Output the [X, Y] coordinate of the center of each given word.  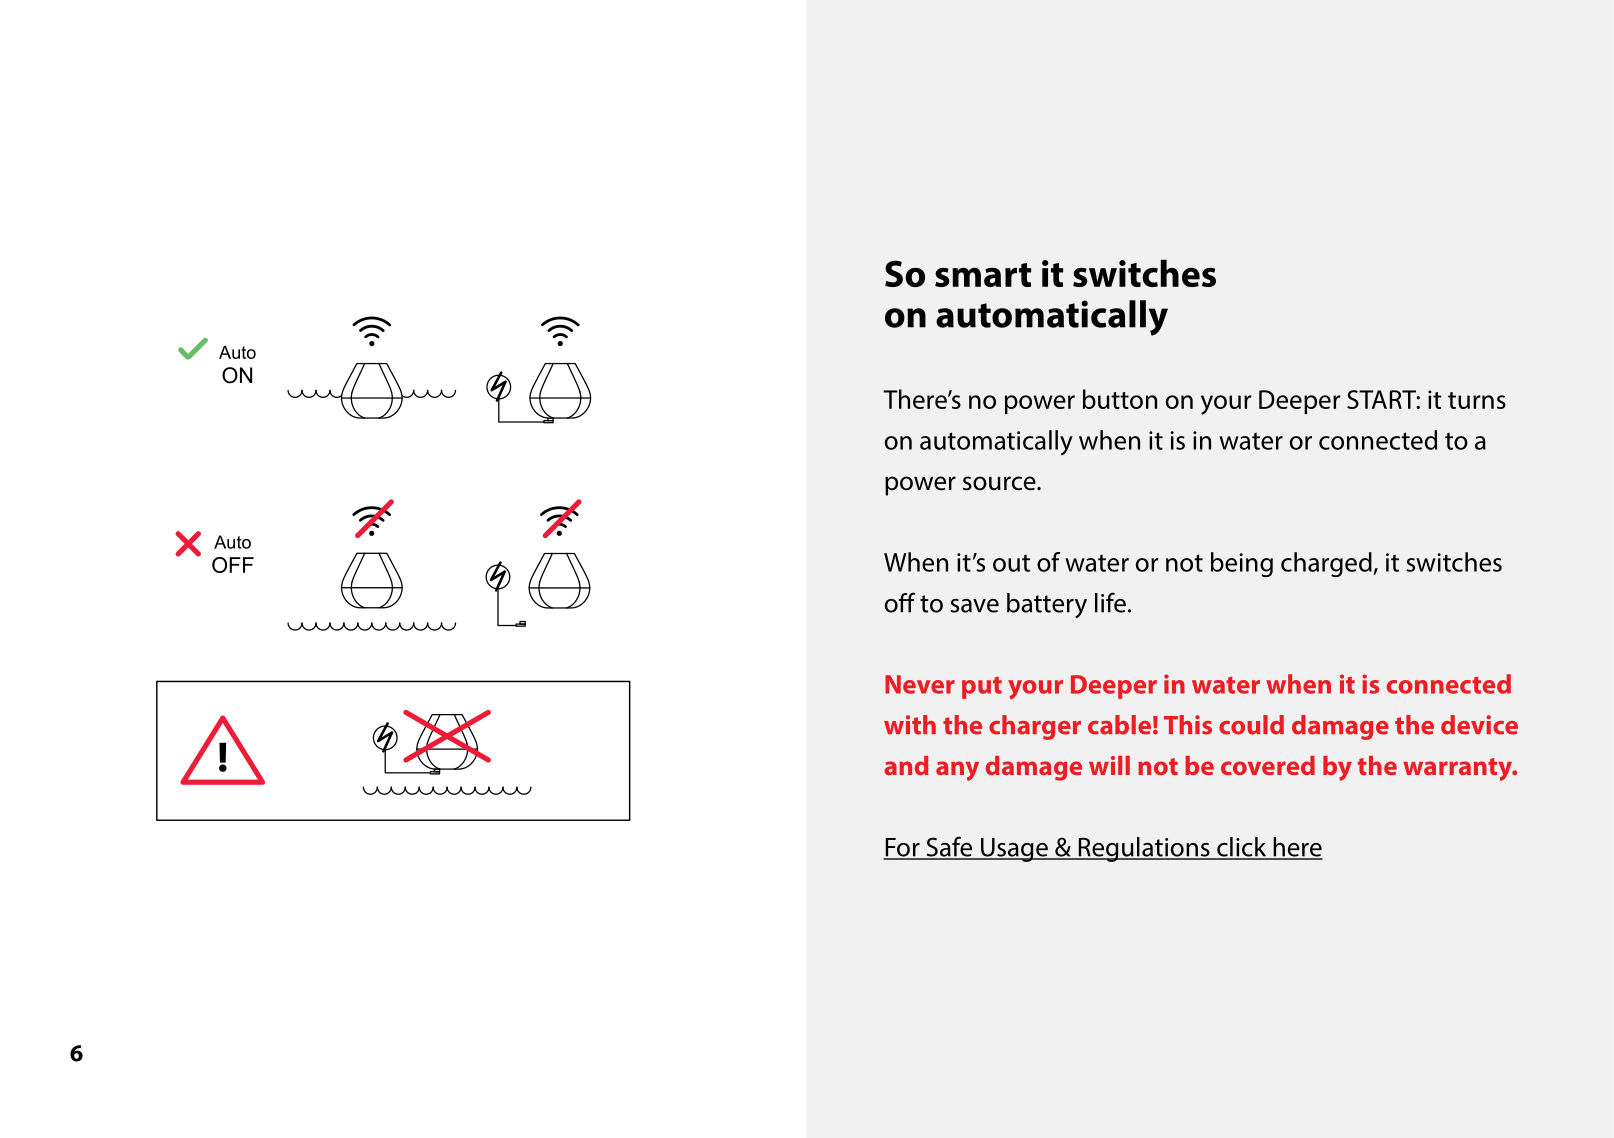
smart [983, 275]
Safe [949, 847]
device [1479, 725]
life [1110, 602]
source [1000, 483]
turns [1477, 400]
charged [1327, 564]
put [982, 687]
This [1188, 725]
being [1242, 564]
